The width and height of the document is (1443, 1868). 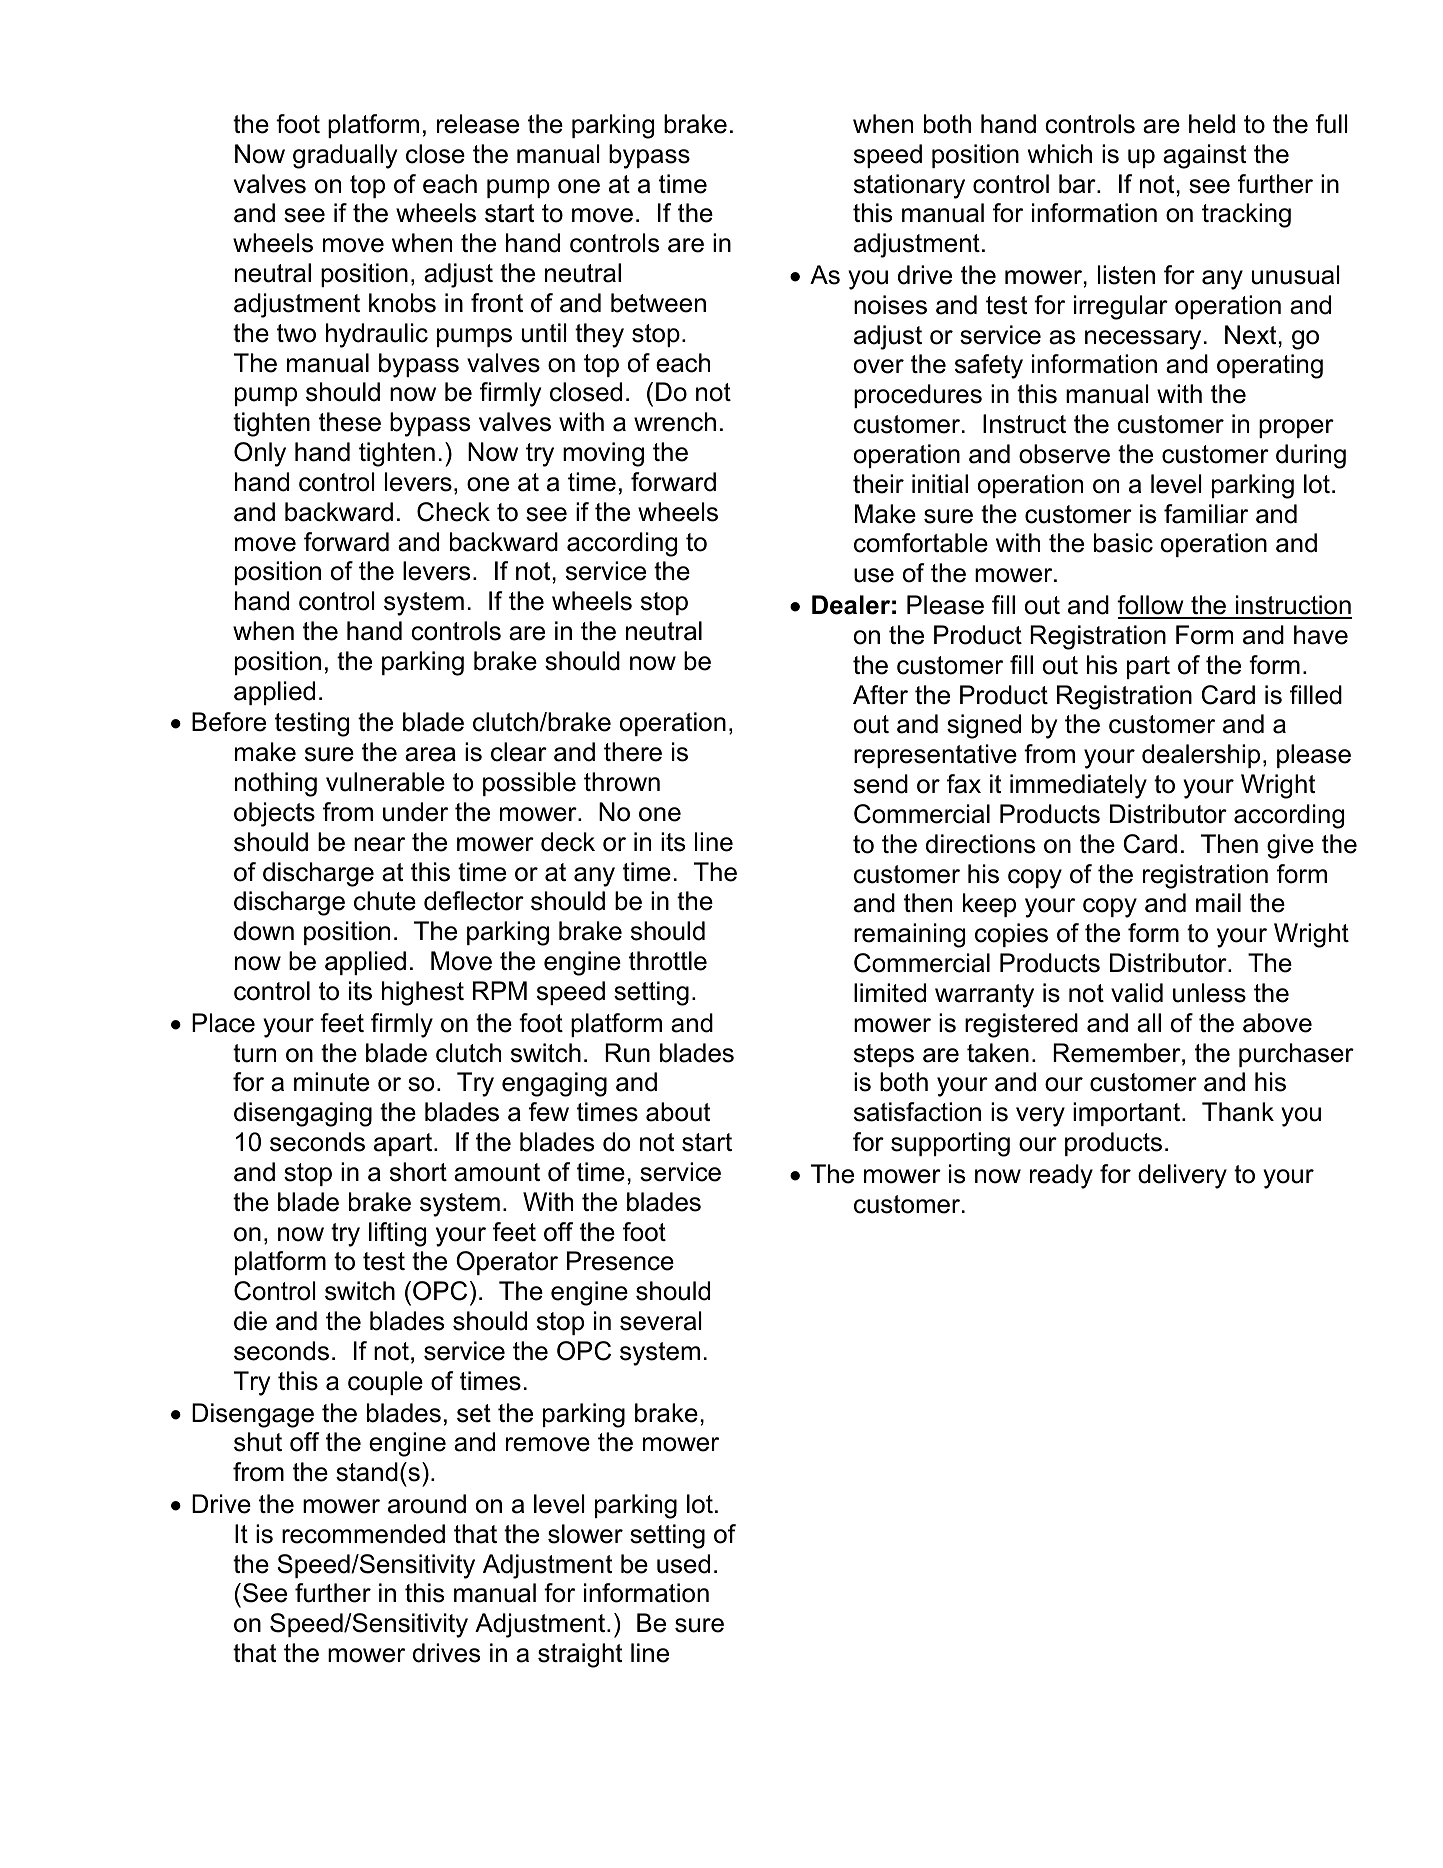 I want to click on mail, so click(x=1218, y=903).
